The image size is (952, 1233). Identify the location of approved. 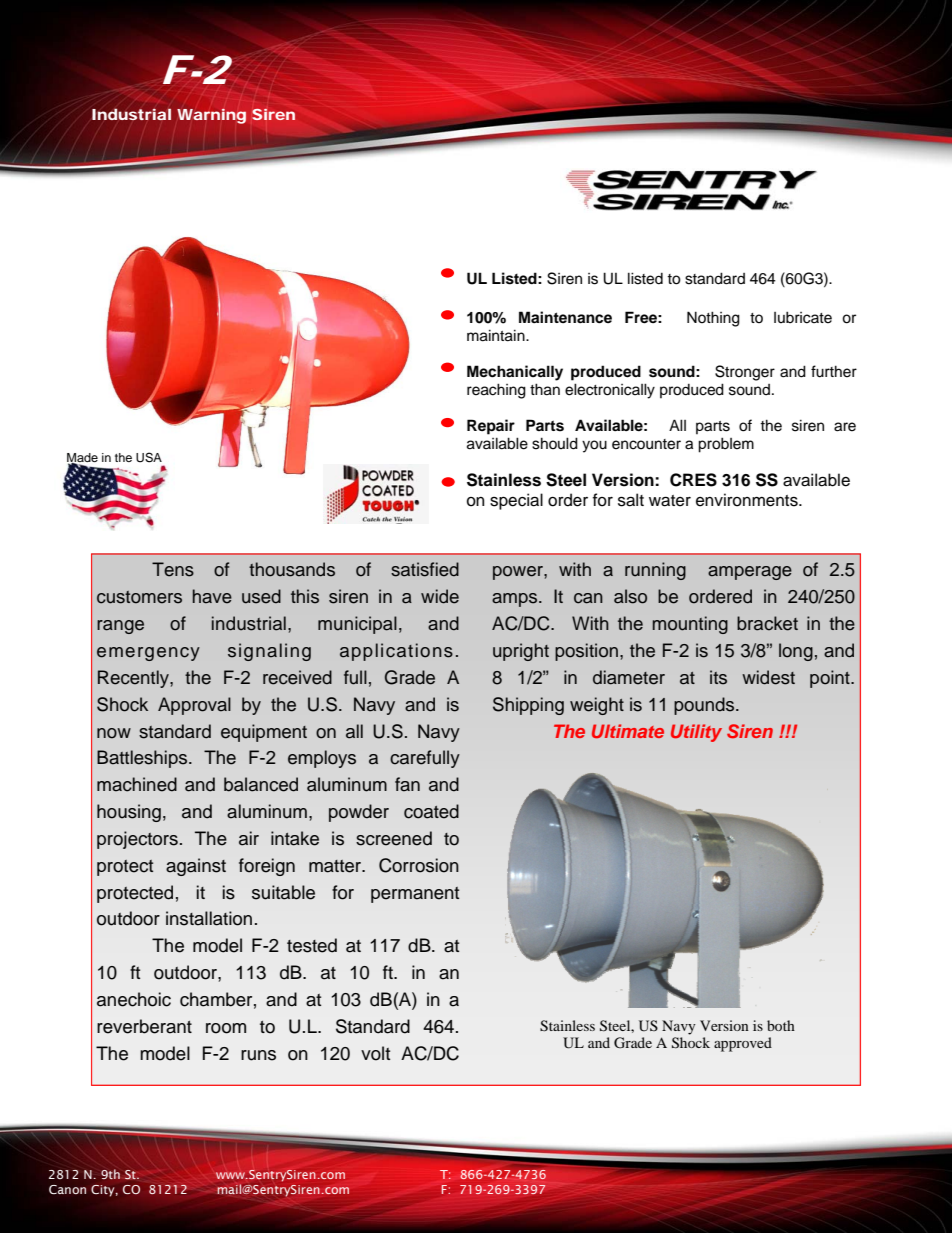
(743, 1044).
